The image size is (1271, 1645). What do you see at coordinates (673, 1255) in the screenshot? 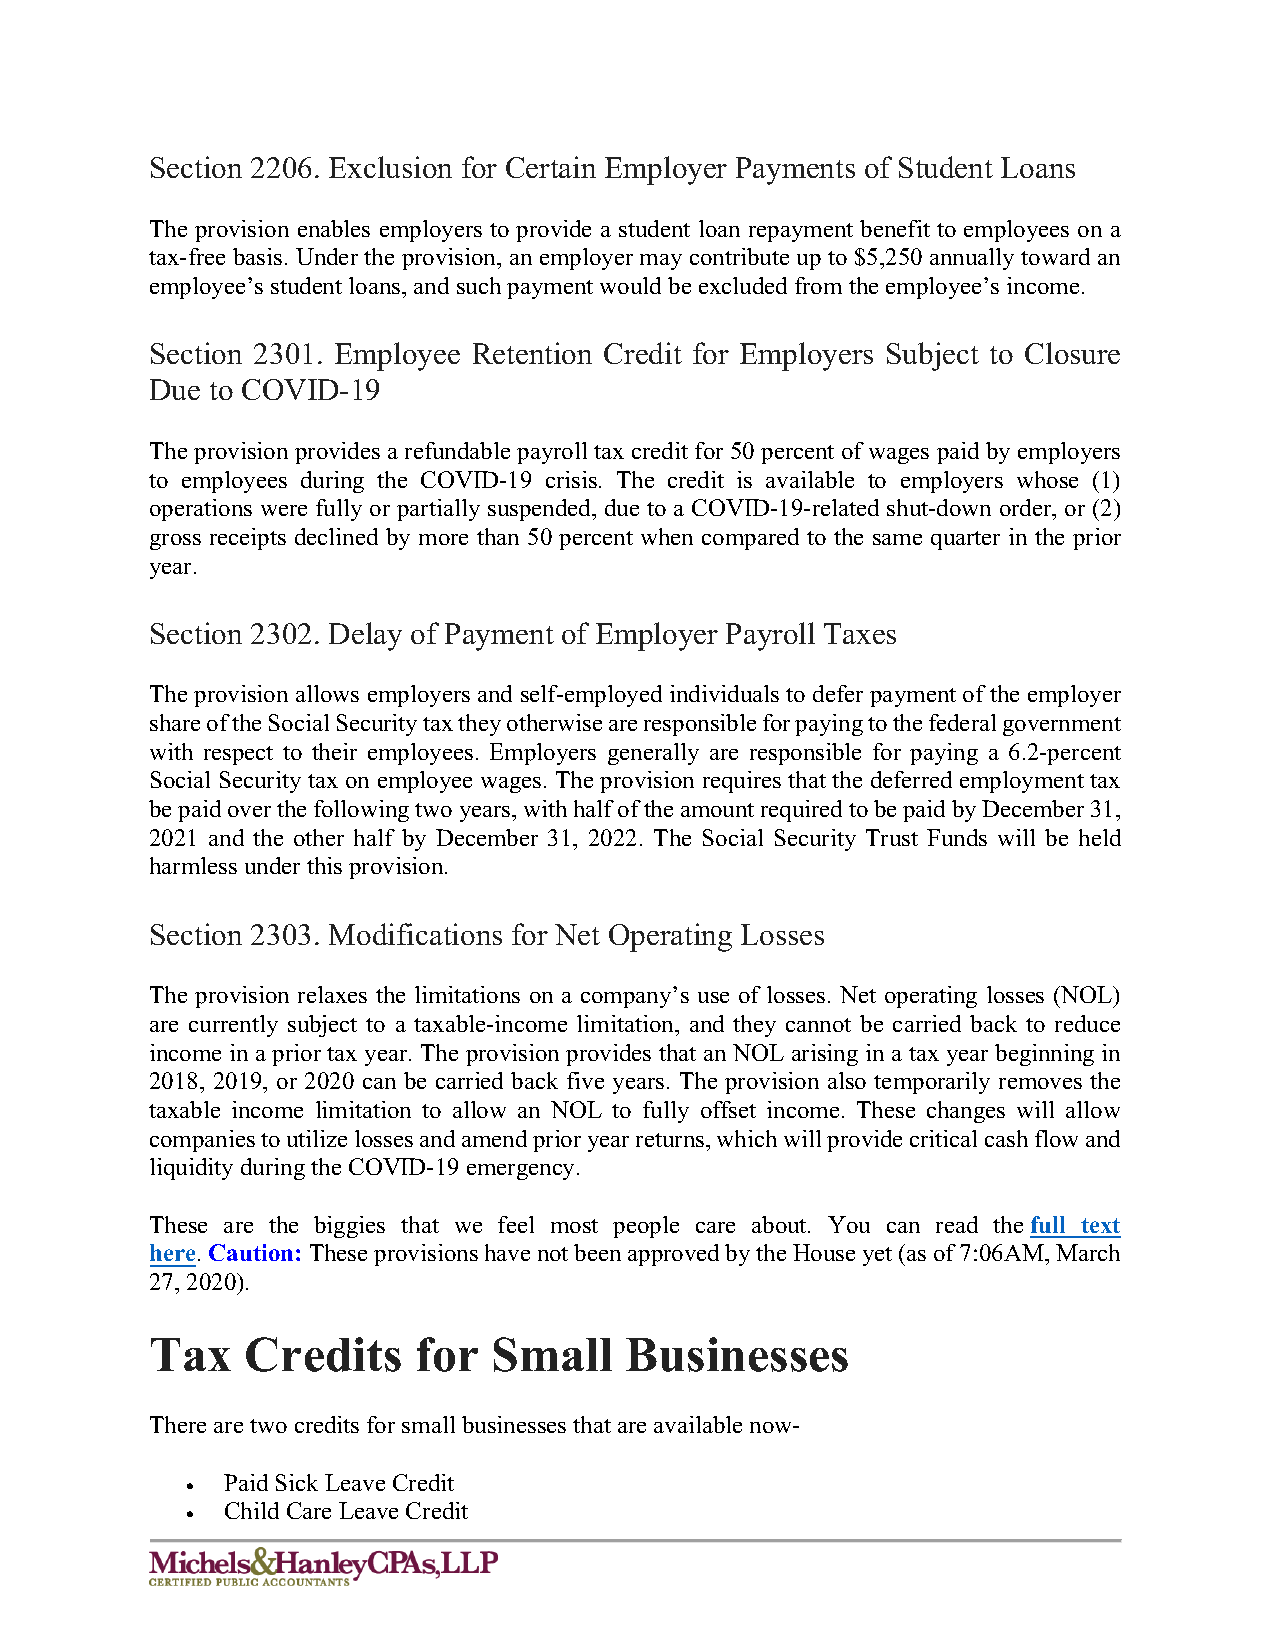
I see `approved` at bounding box center [673, 1255].
